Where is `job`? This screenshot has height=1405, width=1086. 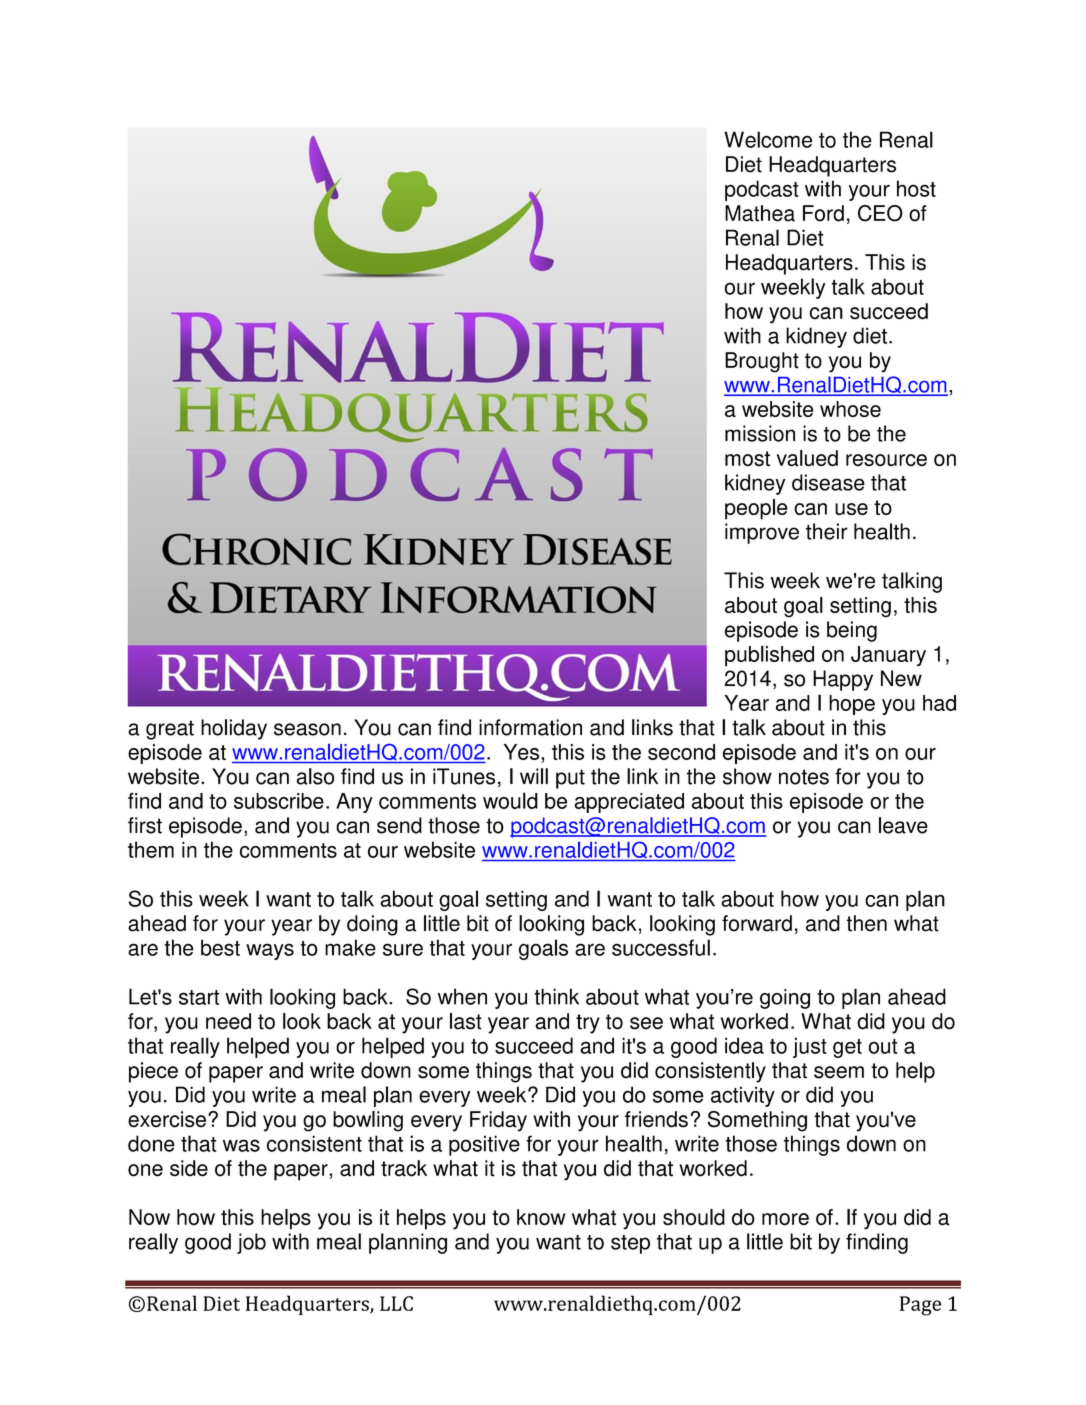 job is located at coordinates (251, 1243).
